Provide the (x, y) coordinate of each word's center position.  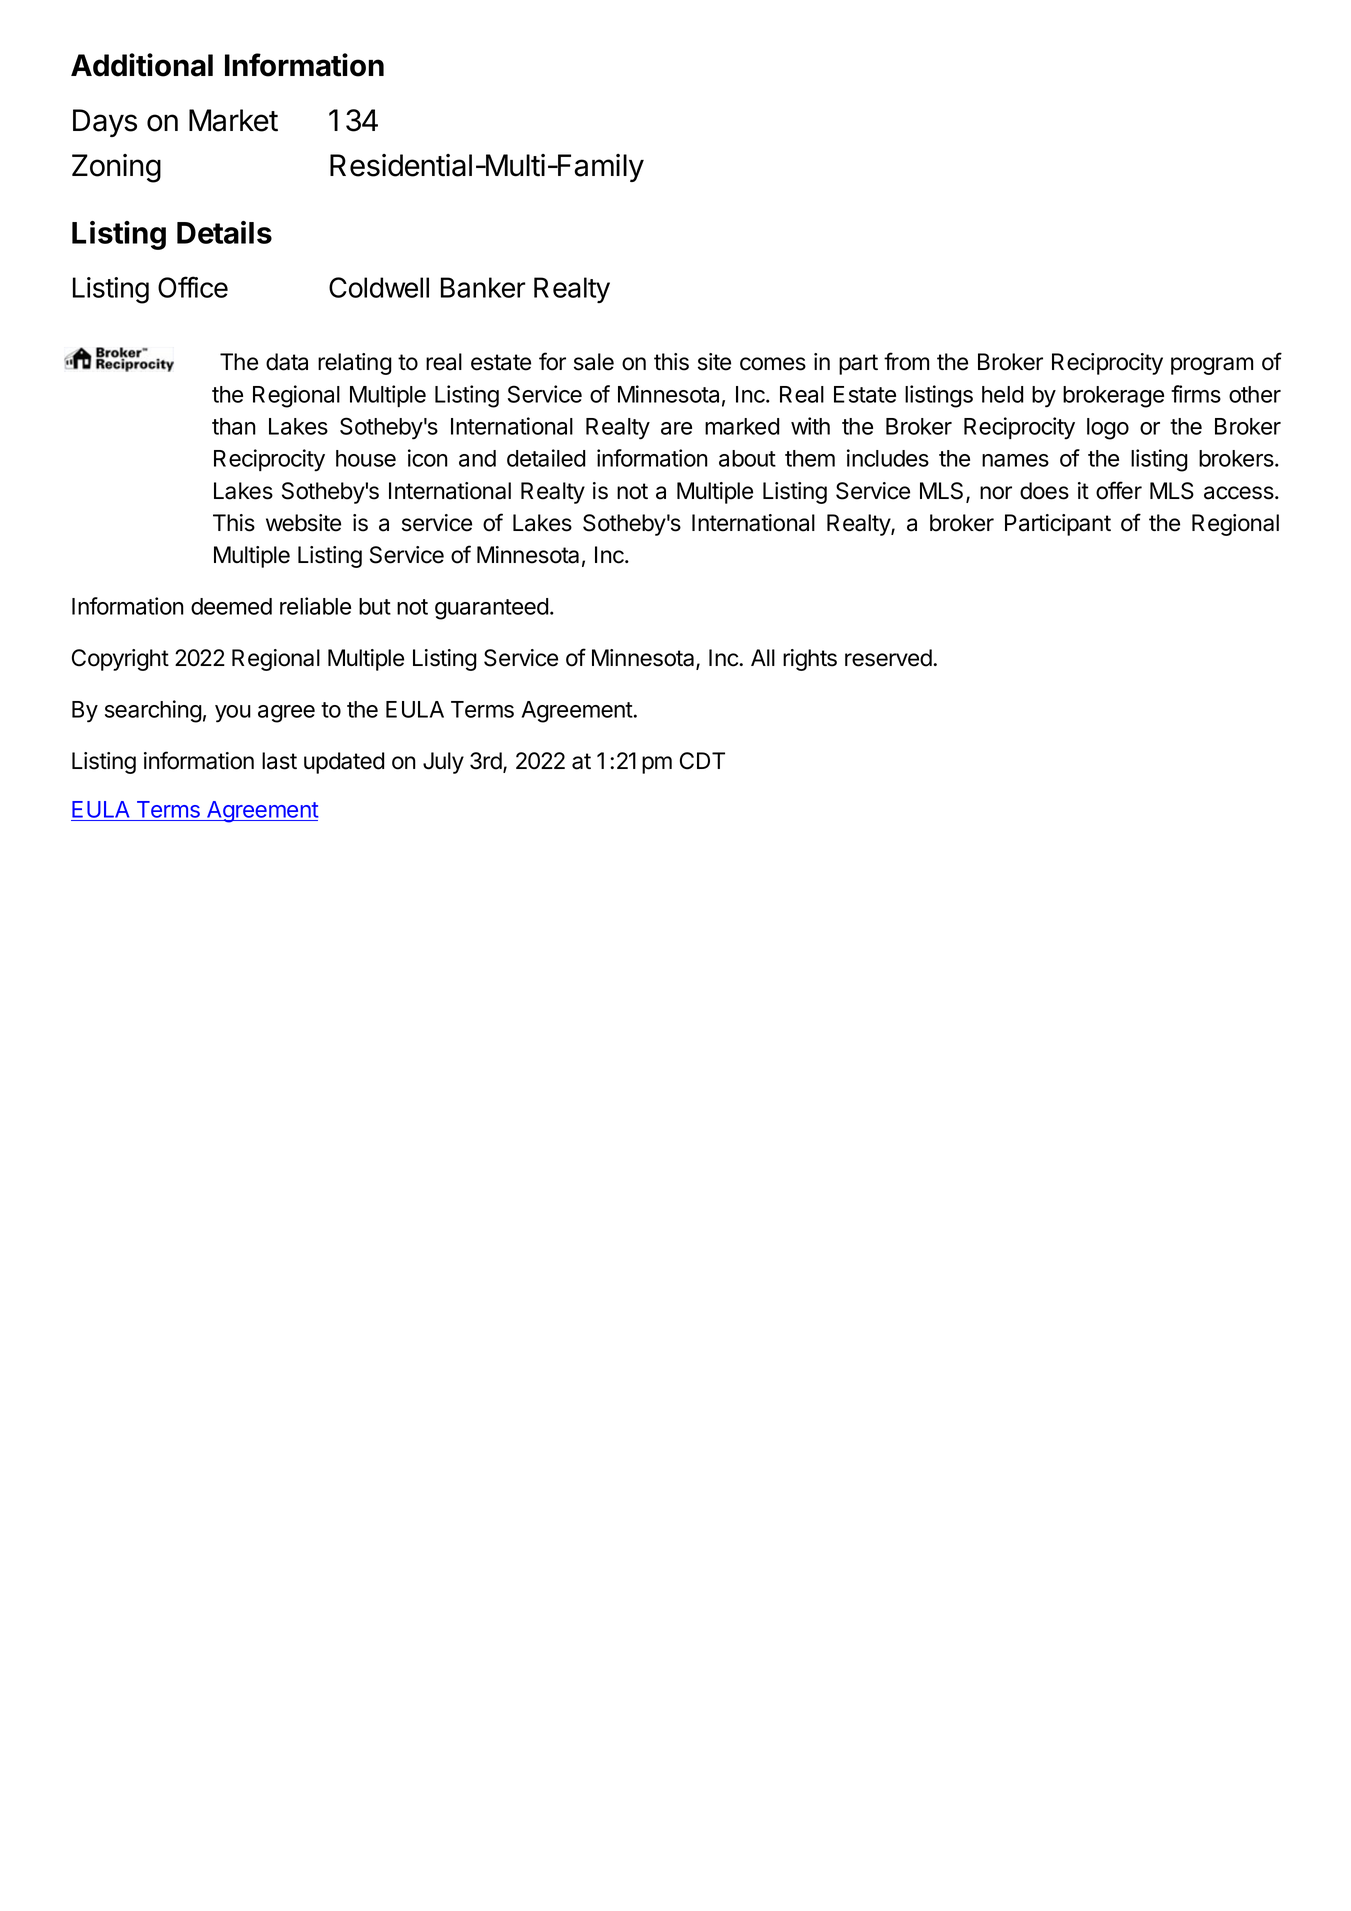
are (676, 428)
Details (224, 232)
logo (1108, 429)
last (279, 761)
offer (1119, 490)
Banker (483, 287)
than (234, 426)
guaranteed (492, 609)
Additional (142, 65)
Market (233, 120)
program (1212, 366)
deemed (231, 606)
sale (594, 362)
